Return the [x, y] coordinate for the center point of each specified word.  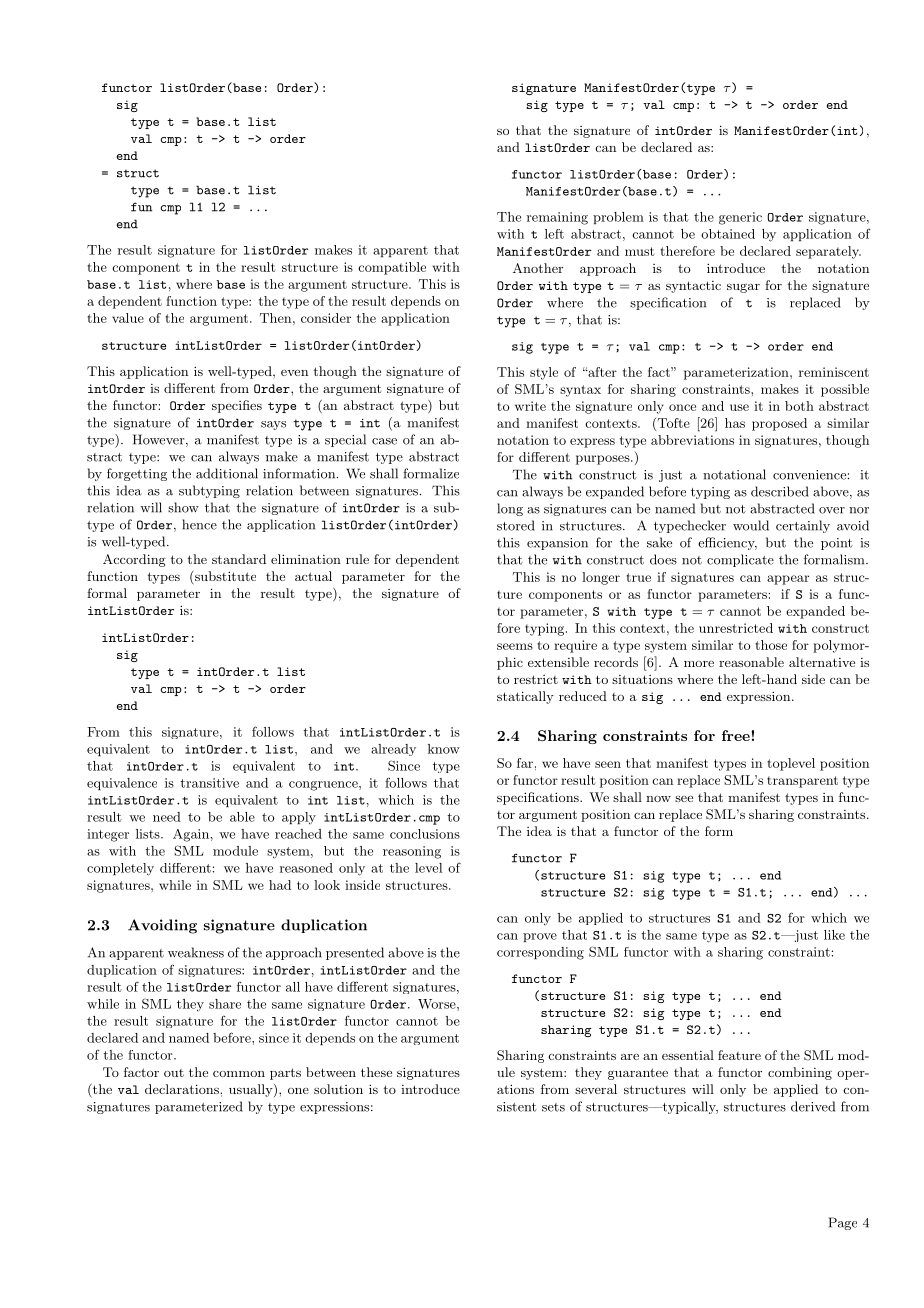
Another [538, 268]
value [128, 318]
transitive [209, 783]
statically [525, 697]
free [737, 735]
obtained [728, 234]
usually [252, 1090]
